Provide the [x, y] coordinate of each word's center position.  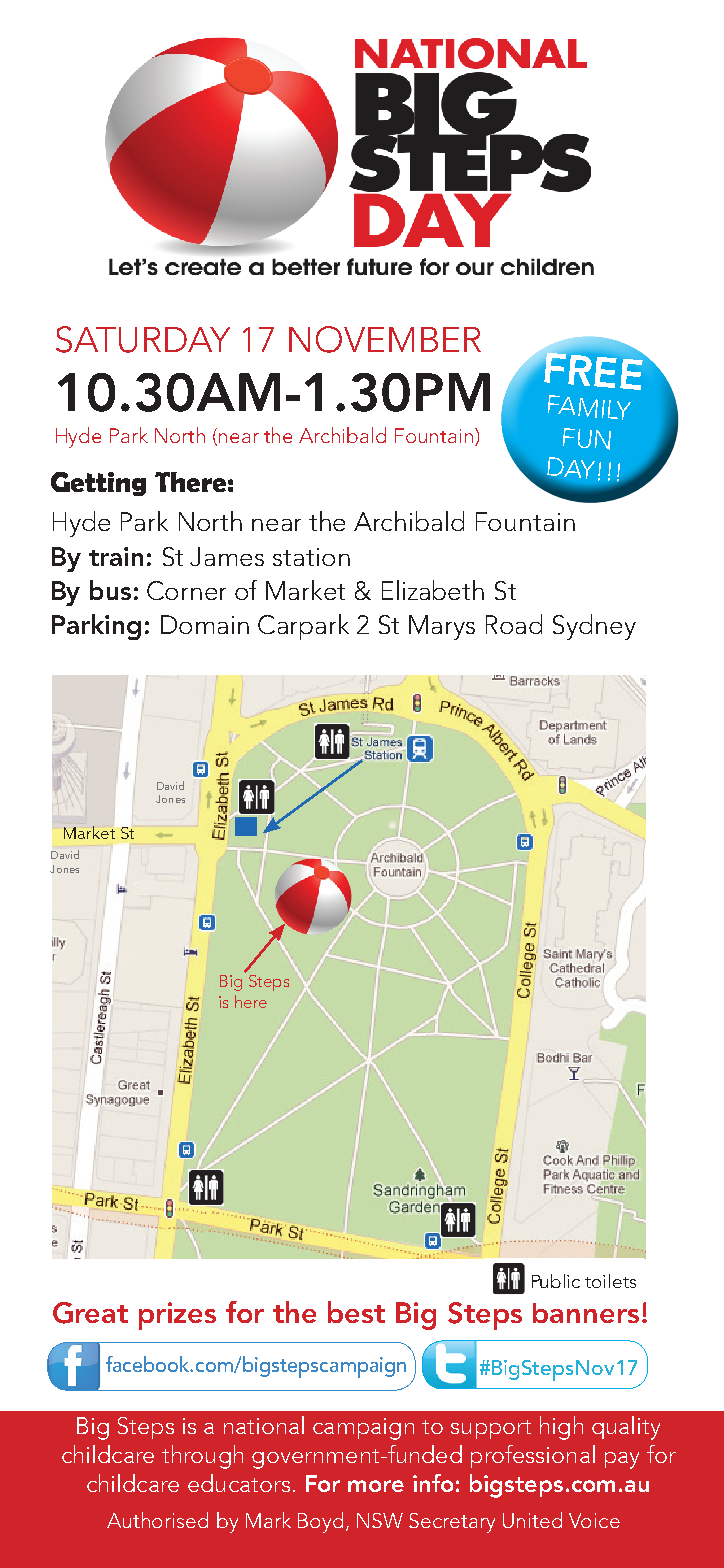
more [376, 1486]
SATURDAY [143, 339]
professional [533, 1456]
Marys [442, 627]
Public [556, 1281]
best [356, 1312]
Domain [205, 624]
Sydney [594, 627]
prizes [177, 1316]
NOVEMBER [385, 339]
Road [514, 624]
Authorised [157, 1520]
